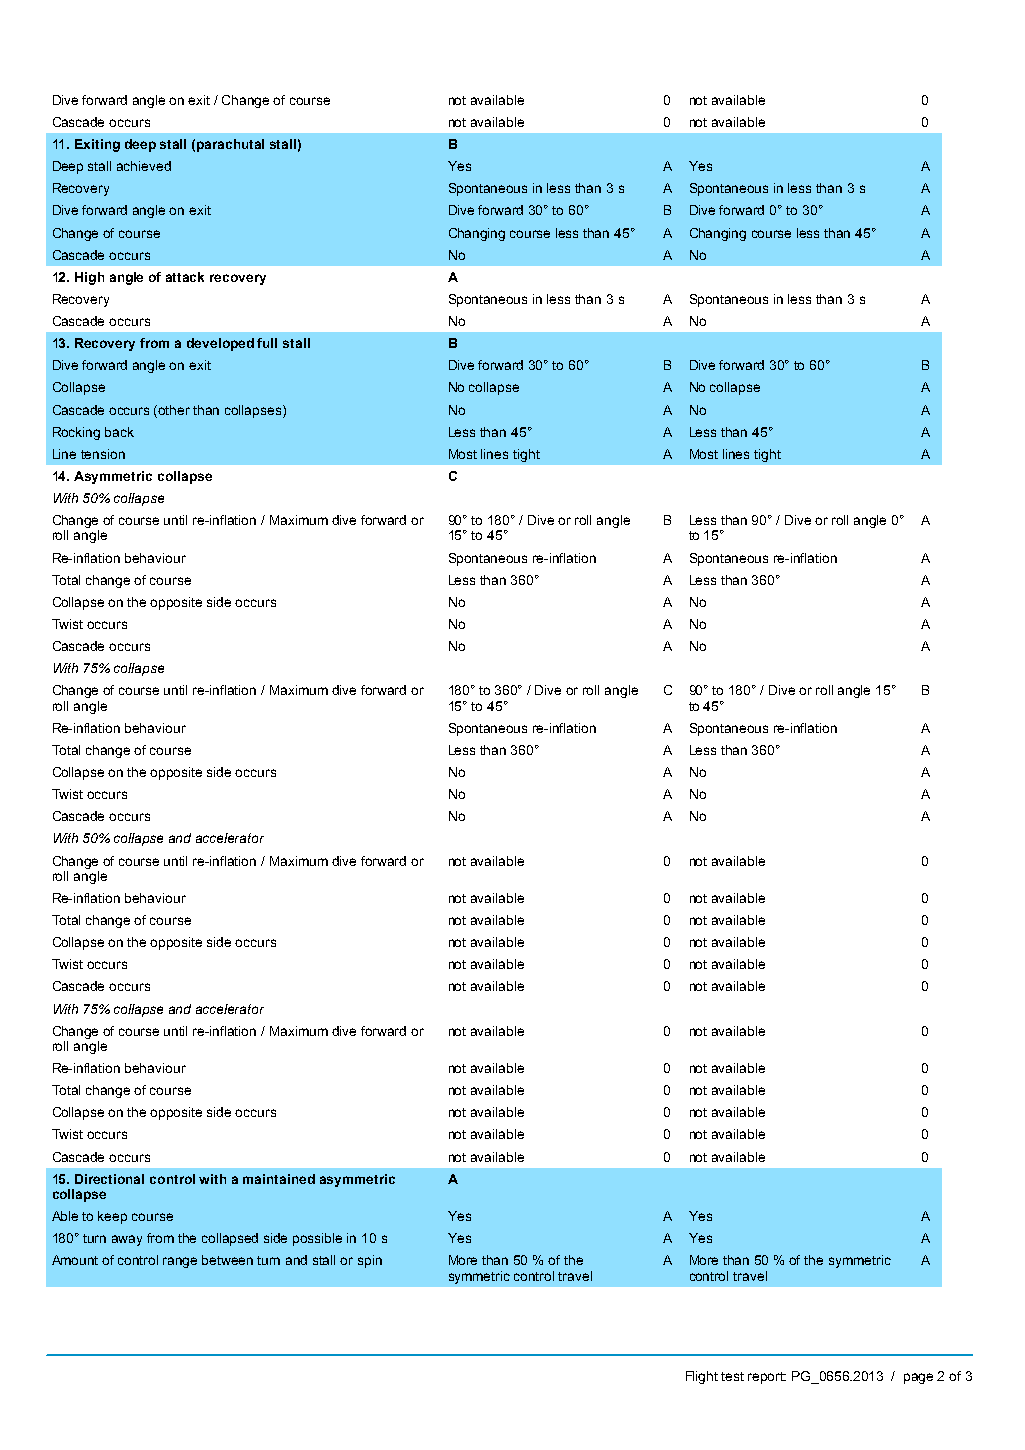 Image resolution: width=1025 pixels, height=1450 pixels. What do you see at coordinates (767, 1378) in the screenshot?
I see `report` at bounding box center [767, 1378].
